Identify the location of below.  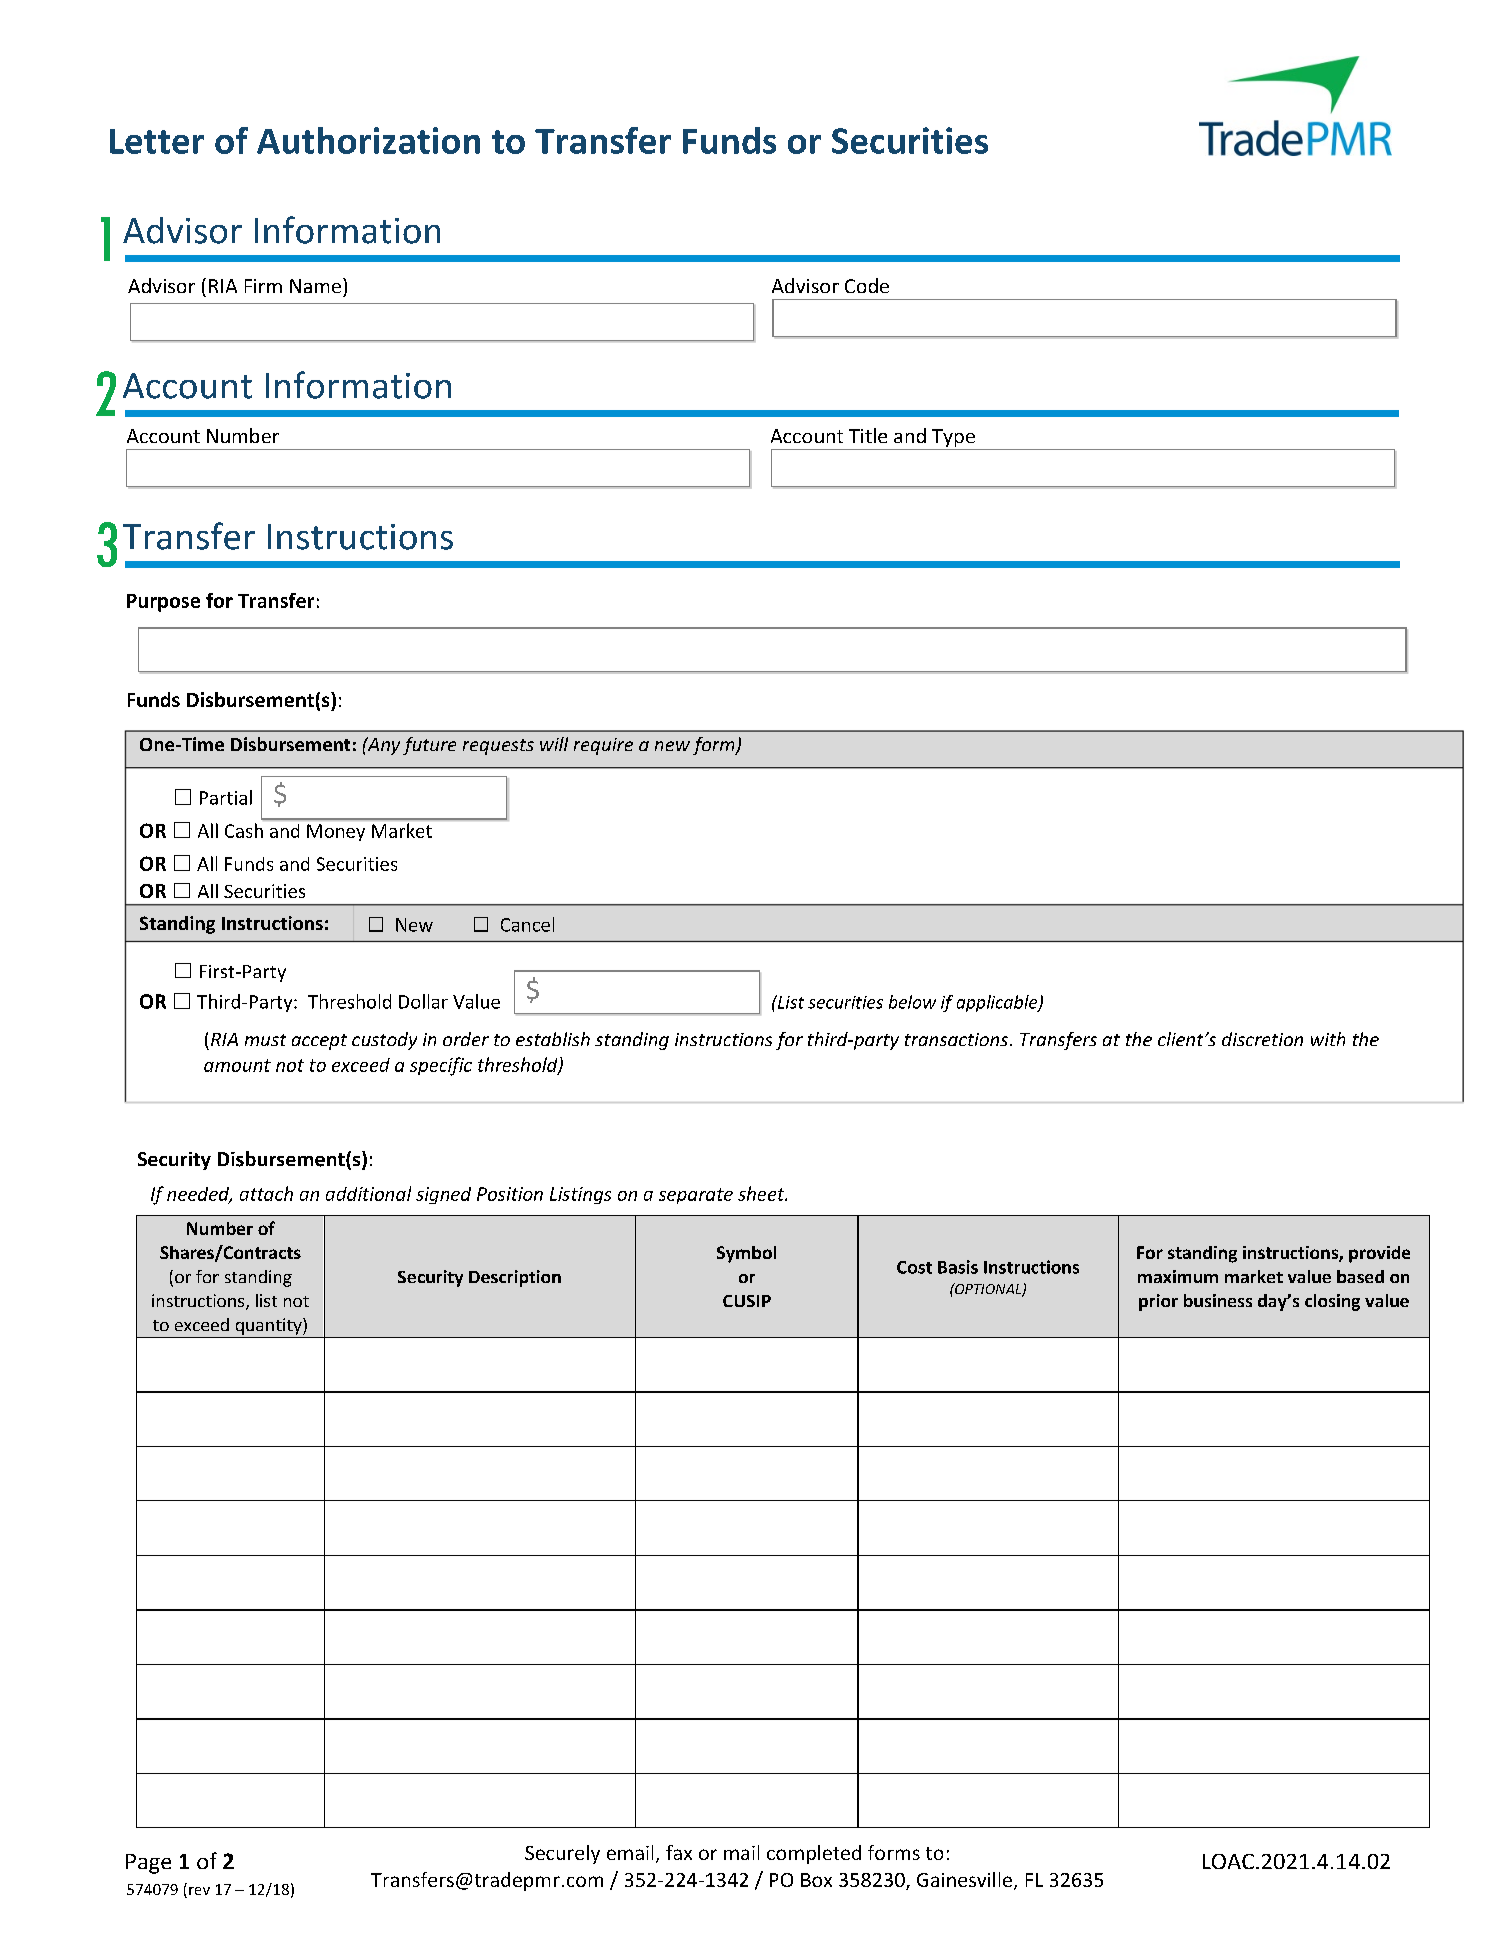
(912, 1002).
